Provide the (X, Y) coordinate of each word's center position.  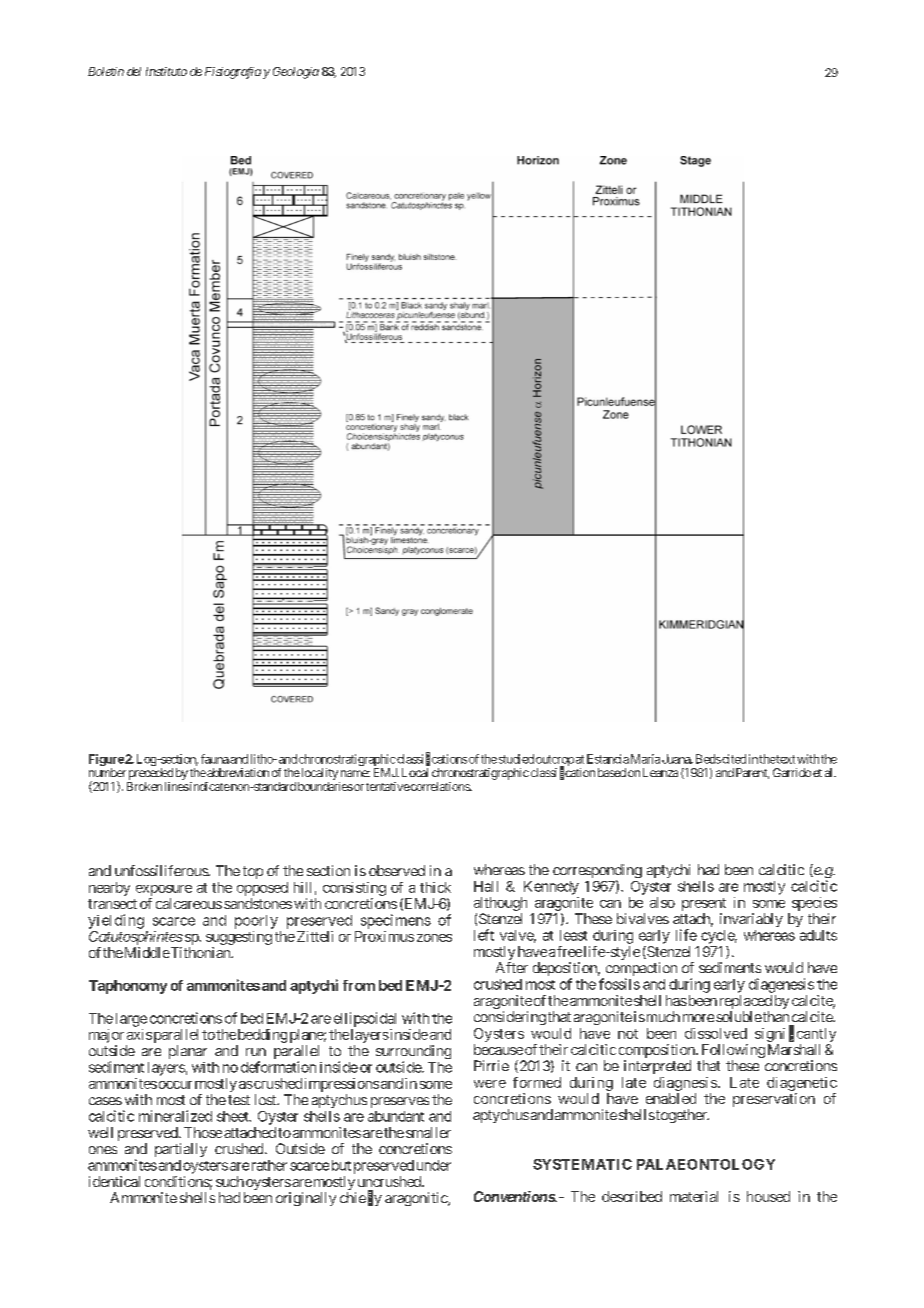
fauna (215, 759)
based (612, 772)
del (134, 71)
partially (181, 1150)
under (434, 1165)
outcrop (555, 762)
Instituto (166, 71)
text (785, 759)
